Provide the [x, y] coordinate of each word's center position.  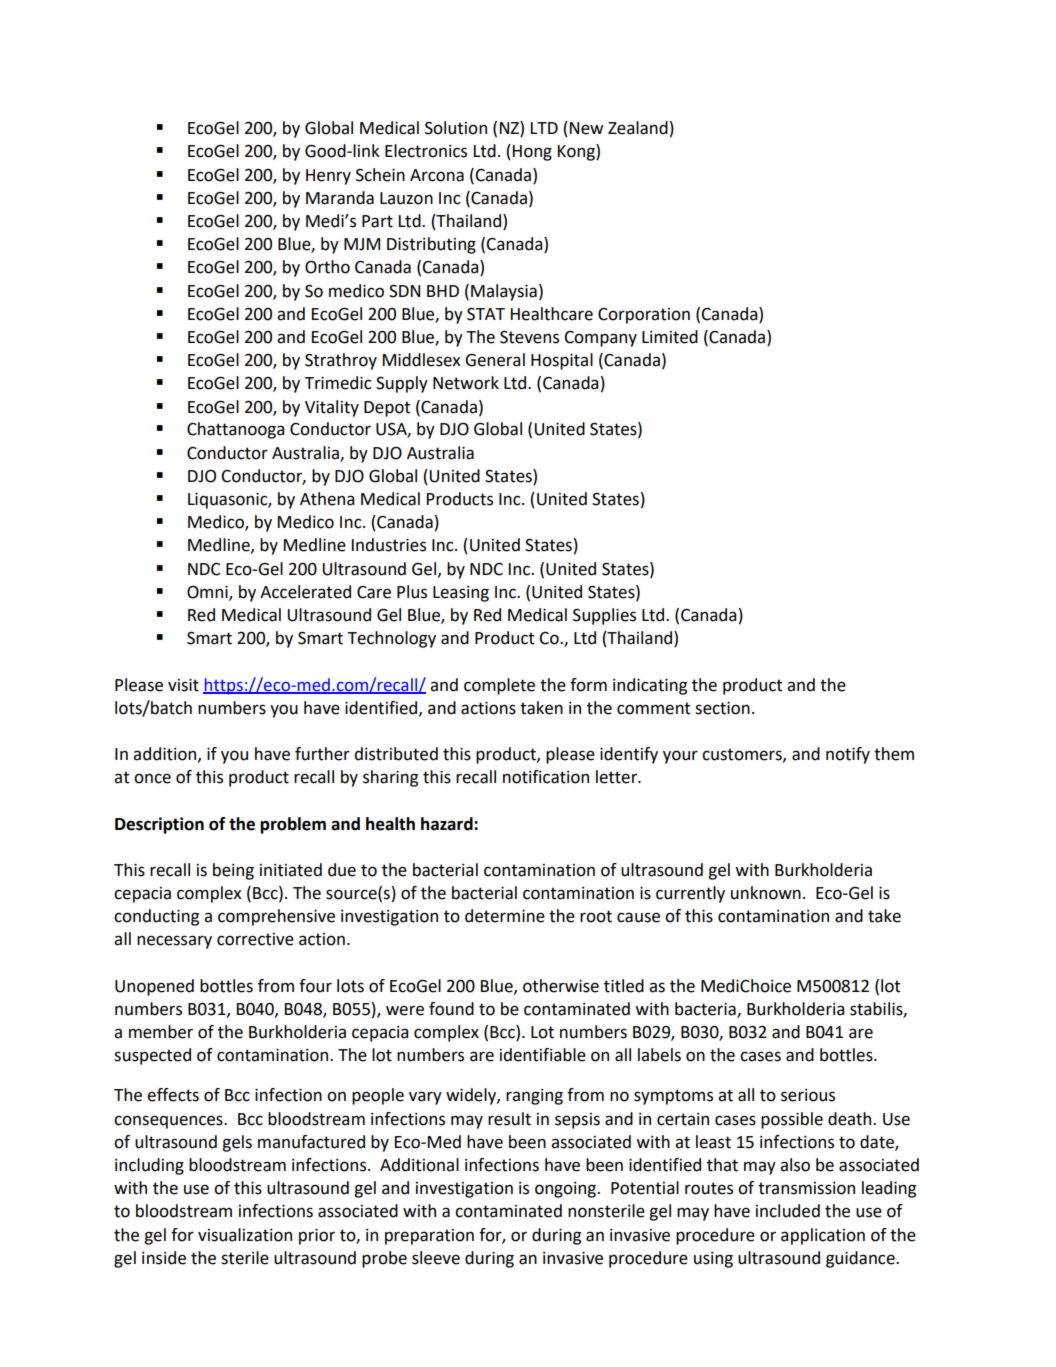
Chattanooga [235, 430]
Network [466, 383]
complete [499, 686]
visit [183, 685]
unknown [766, 893]
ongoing [566, 1190]
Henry [328, 177]
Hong [532, 153]
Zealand [638, 128]
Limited [670, 337]
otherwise [561, 986]
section [722, 708]
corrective [255, 939]
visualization [245, 1235]
